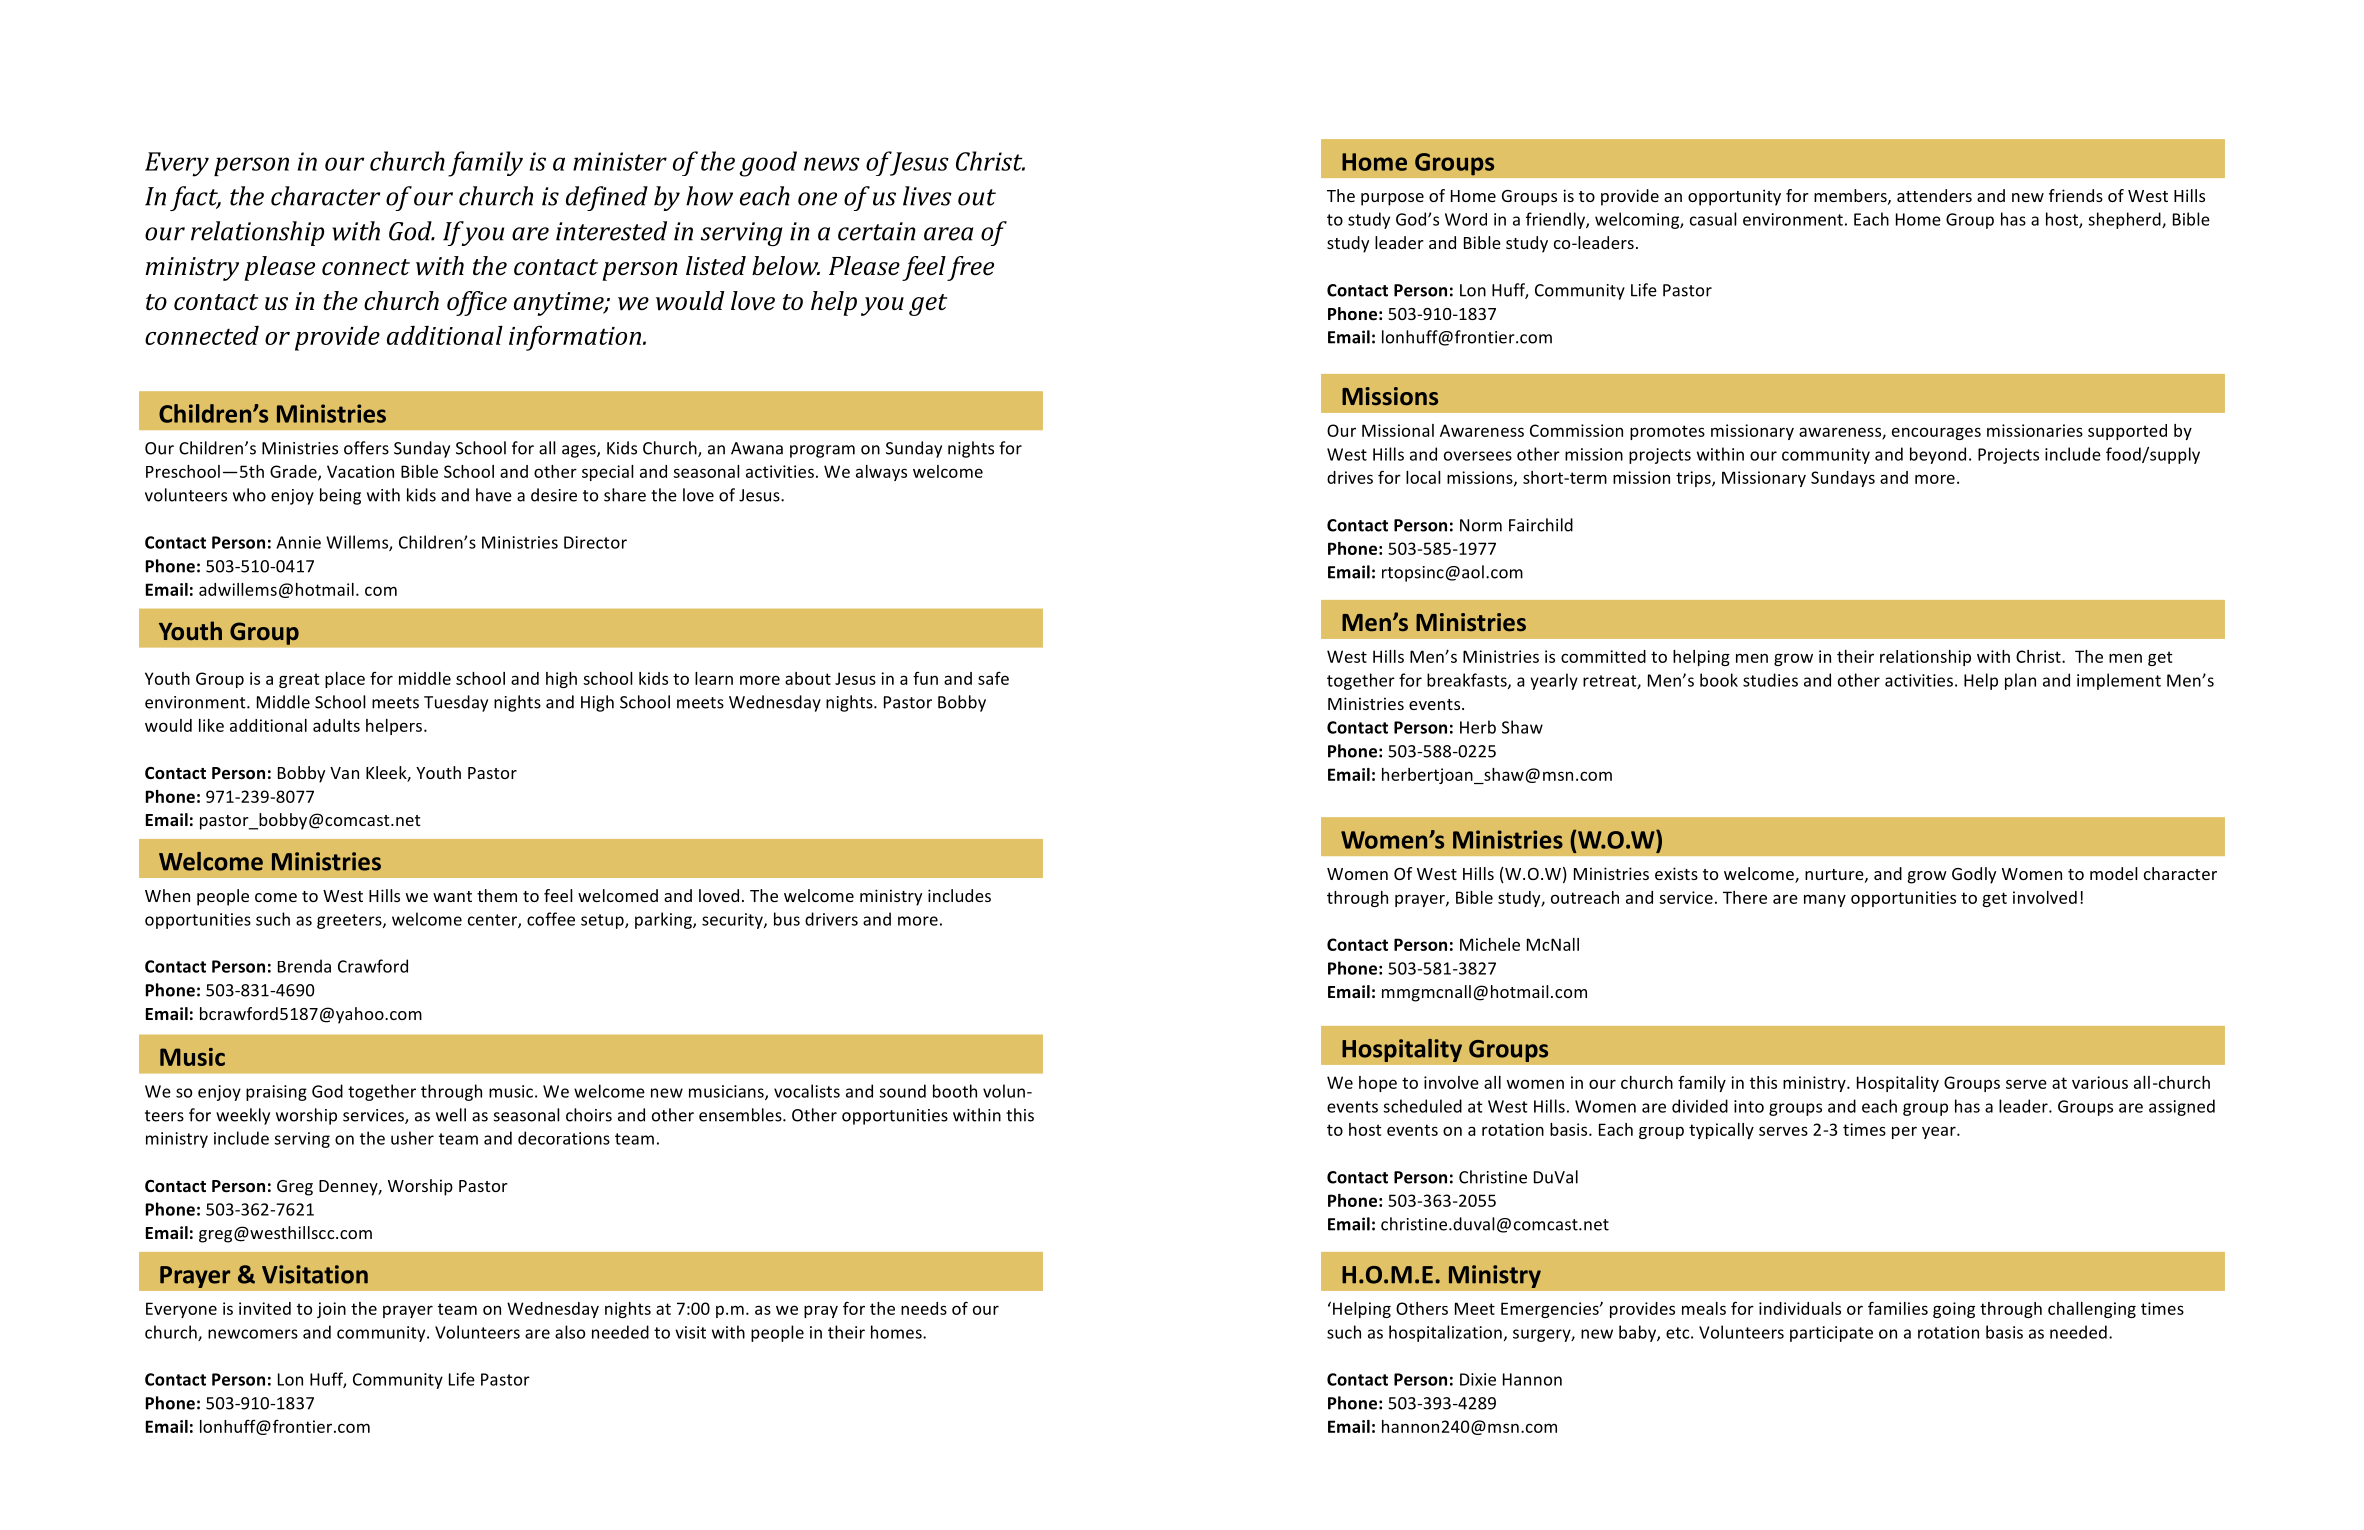 The width and height of the document is (2364, 1530). I want to click on friends, so click(2076, 195).
